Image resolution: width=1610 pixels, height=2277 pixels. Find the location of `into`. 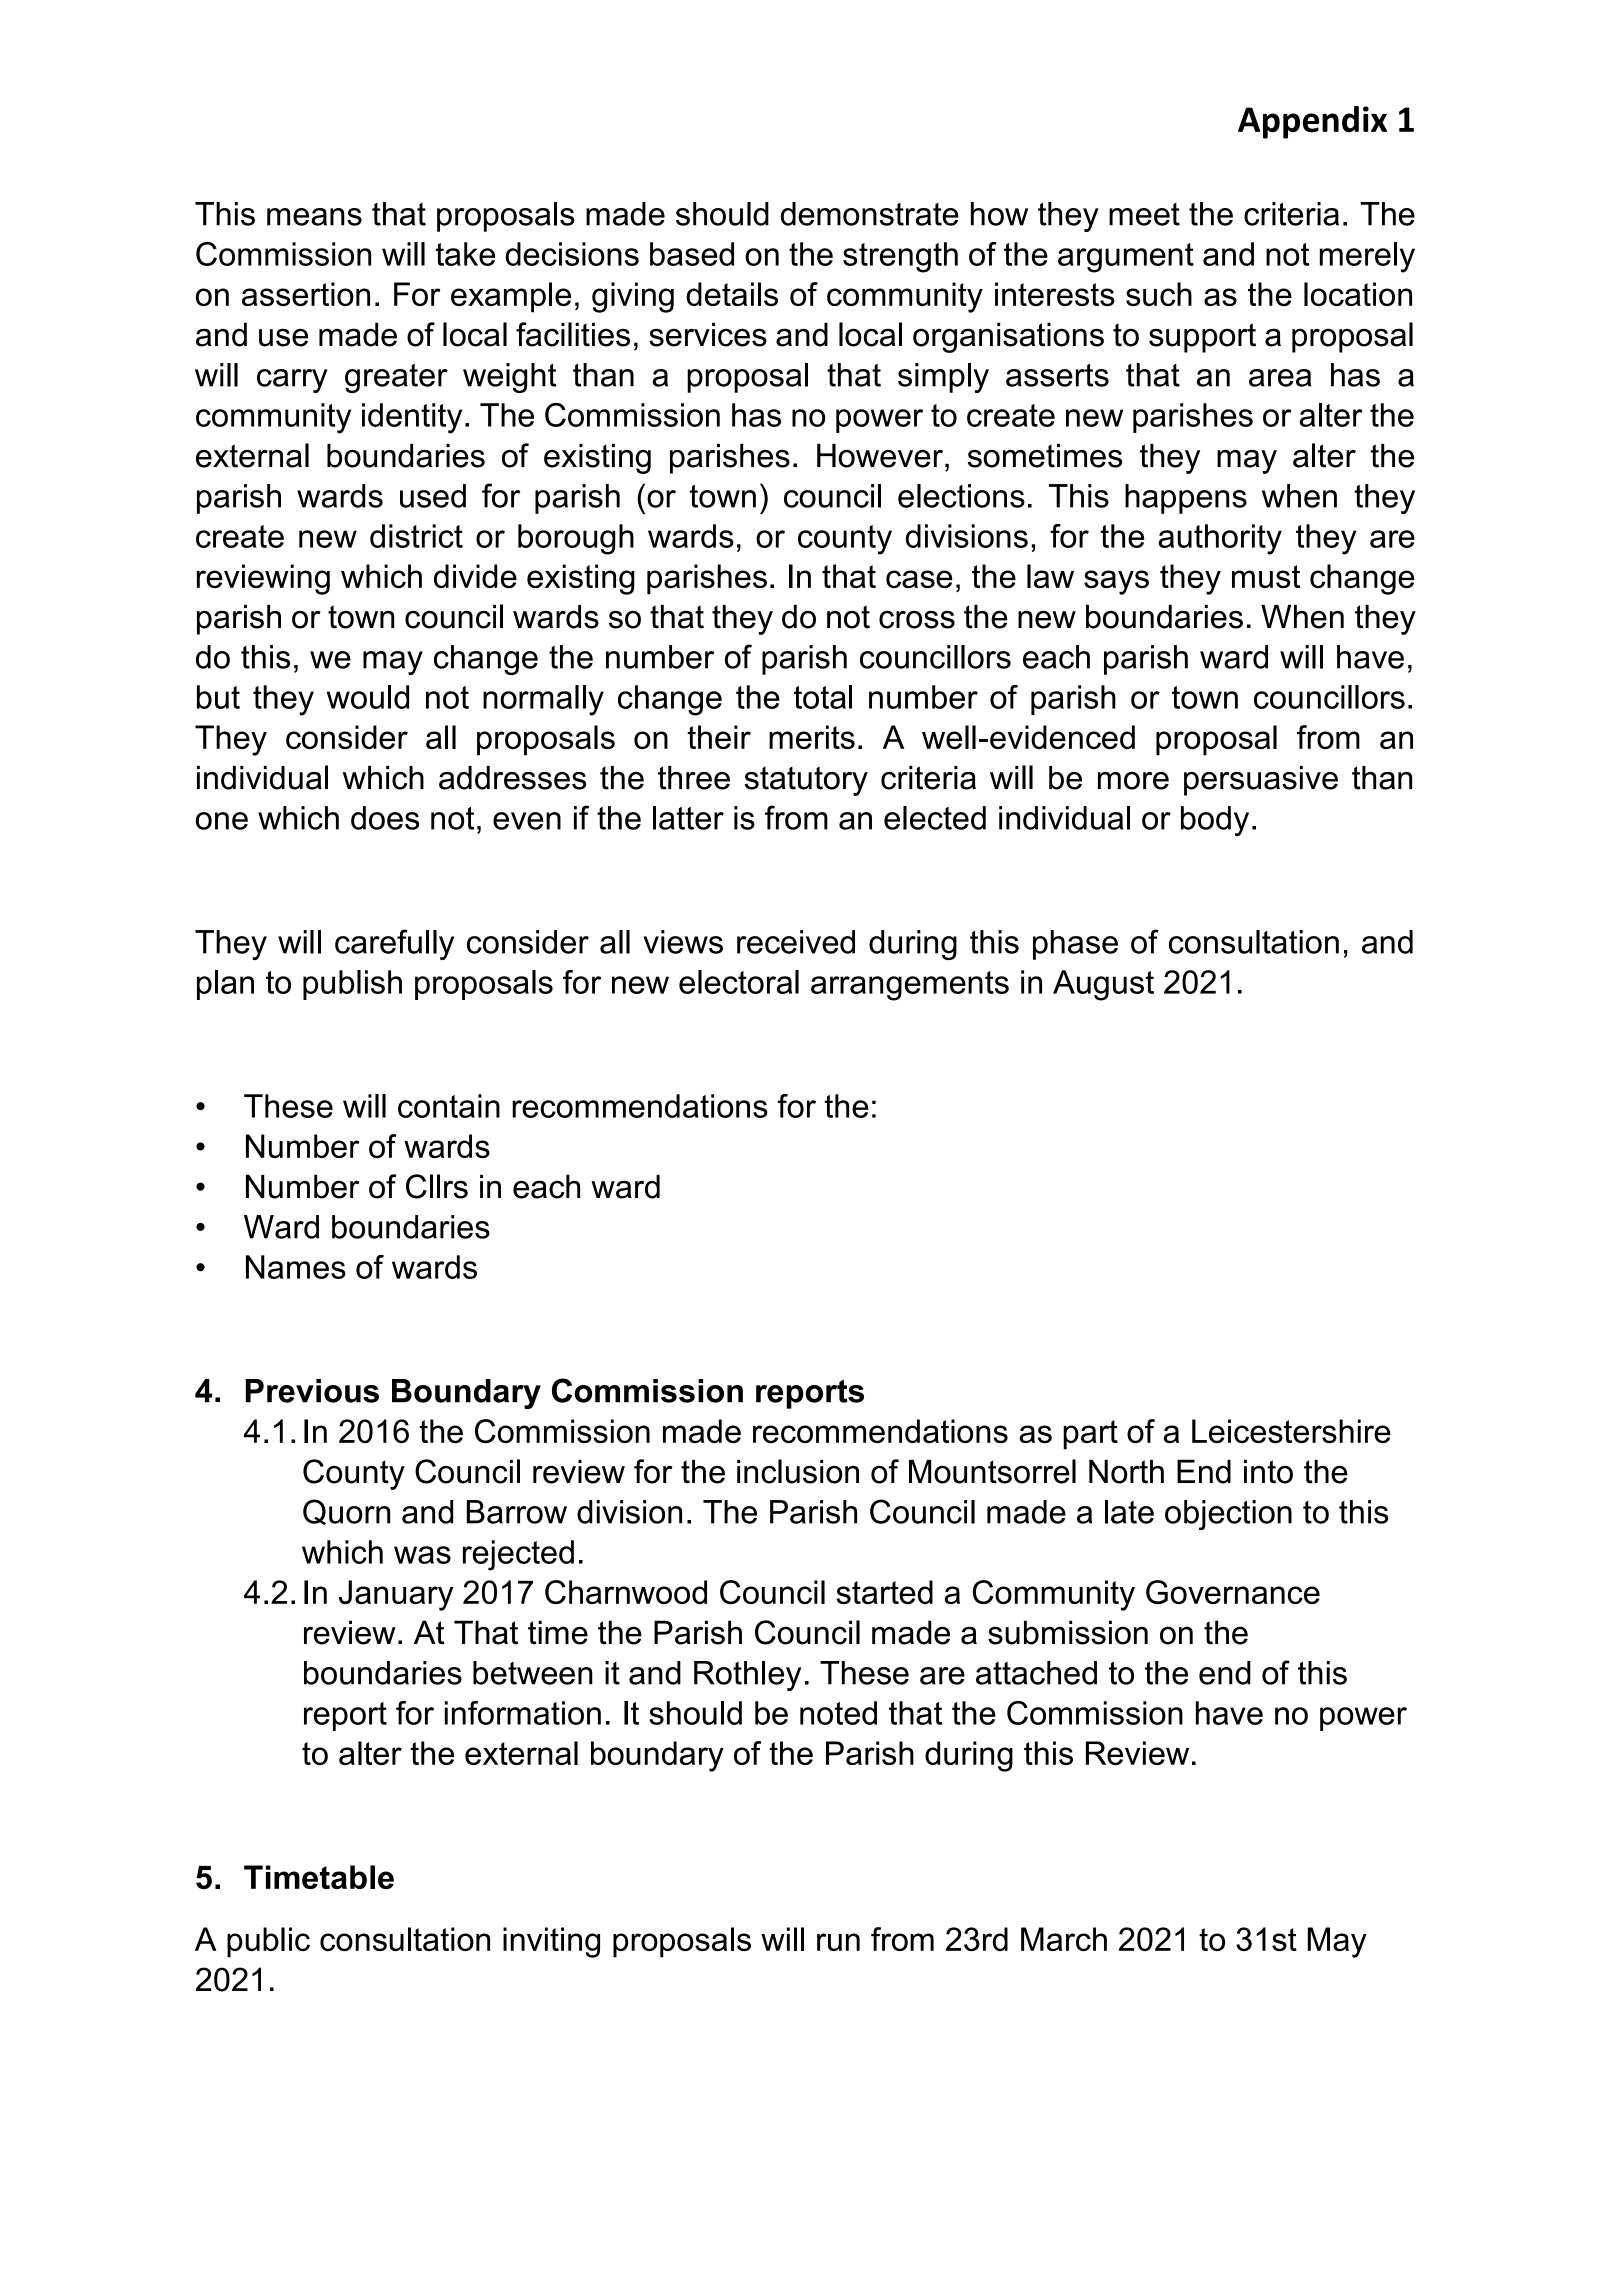

into is located at coordinates (1268, 1471).
